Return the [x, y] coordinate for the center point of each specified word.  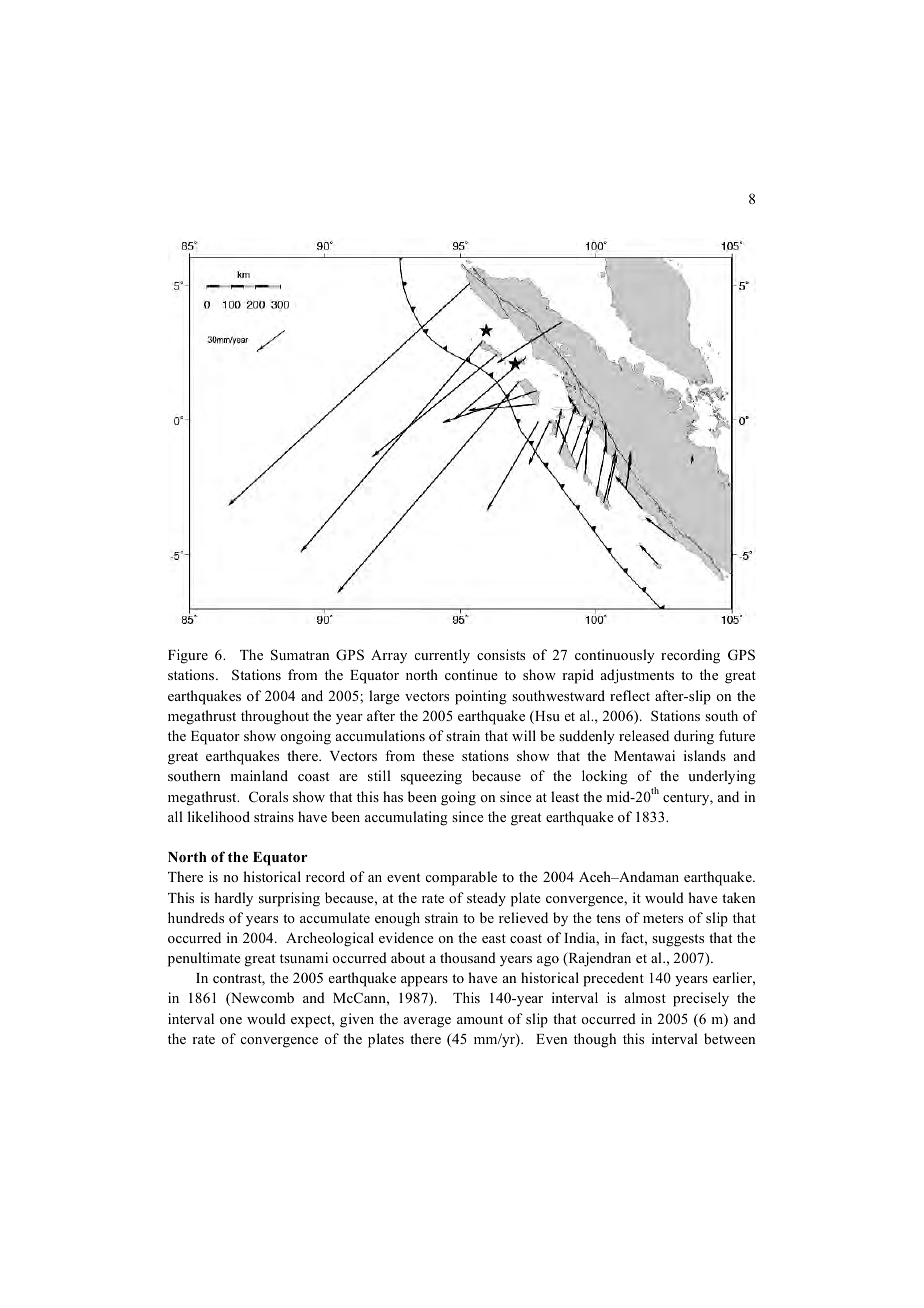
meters [663, 918]
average [427, 1022]
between [729, 1038]
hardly [233, 899]
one [231, 1020]
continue [471, 674]
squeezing [431, 777]
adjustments [637, 676]
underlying [722, 777]
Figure [188, 656]
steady [486, 899]
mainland [259, 775]
